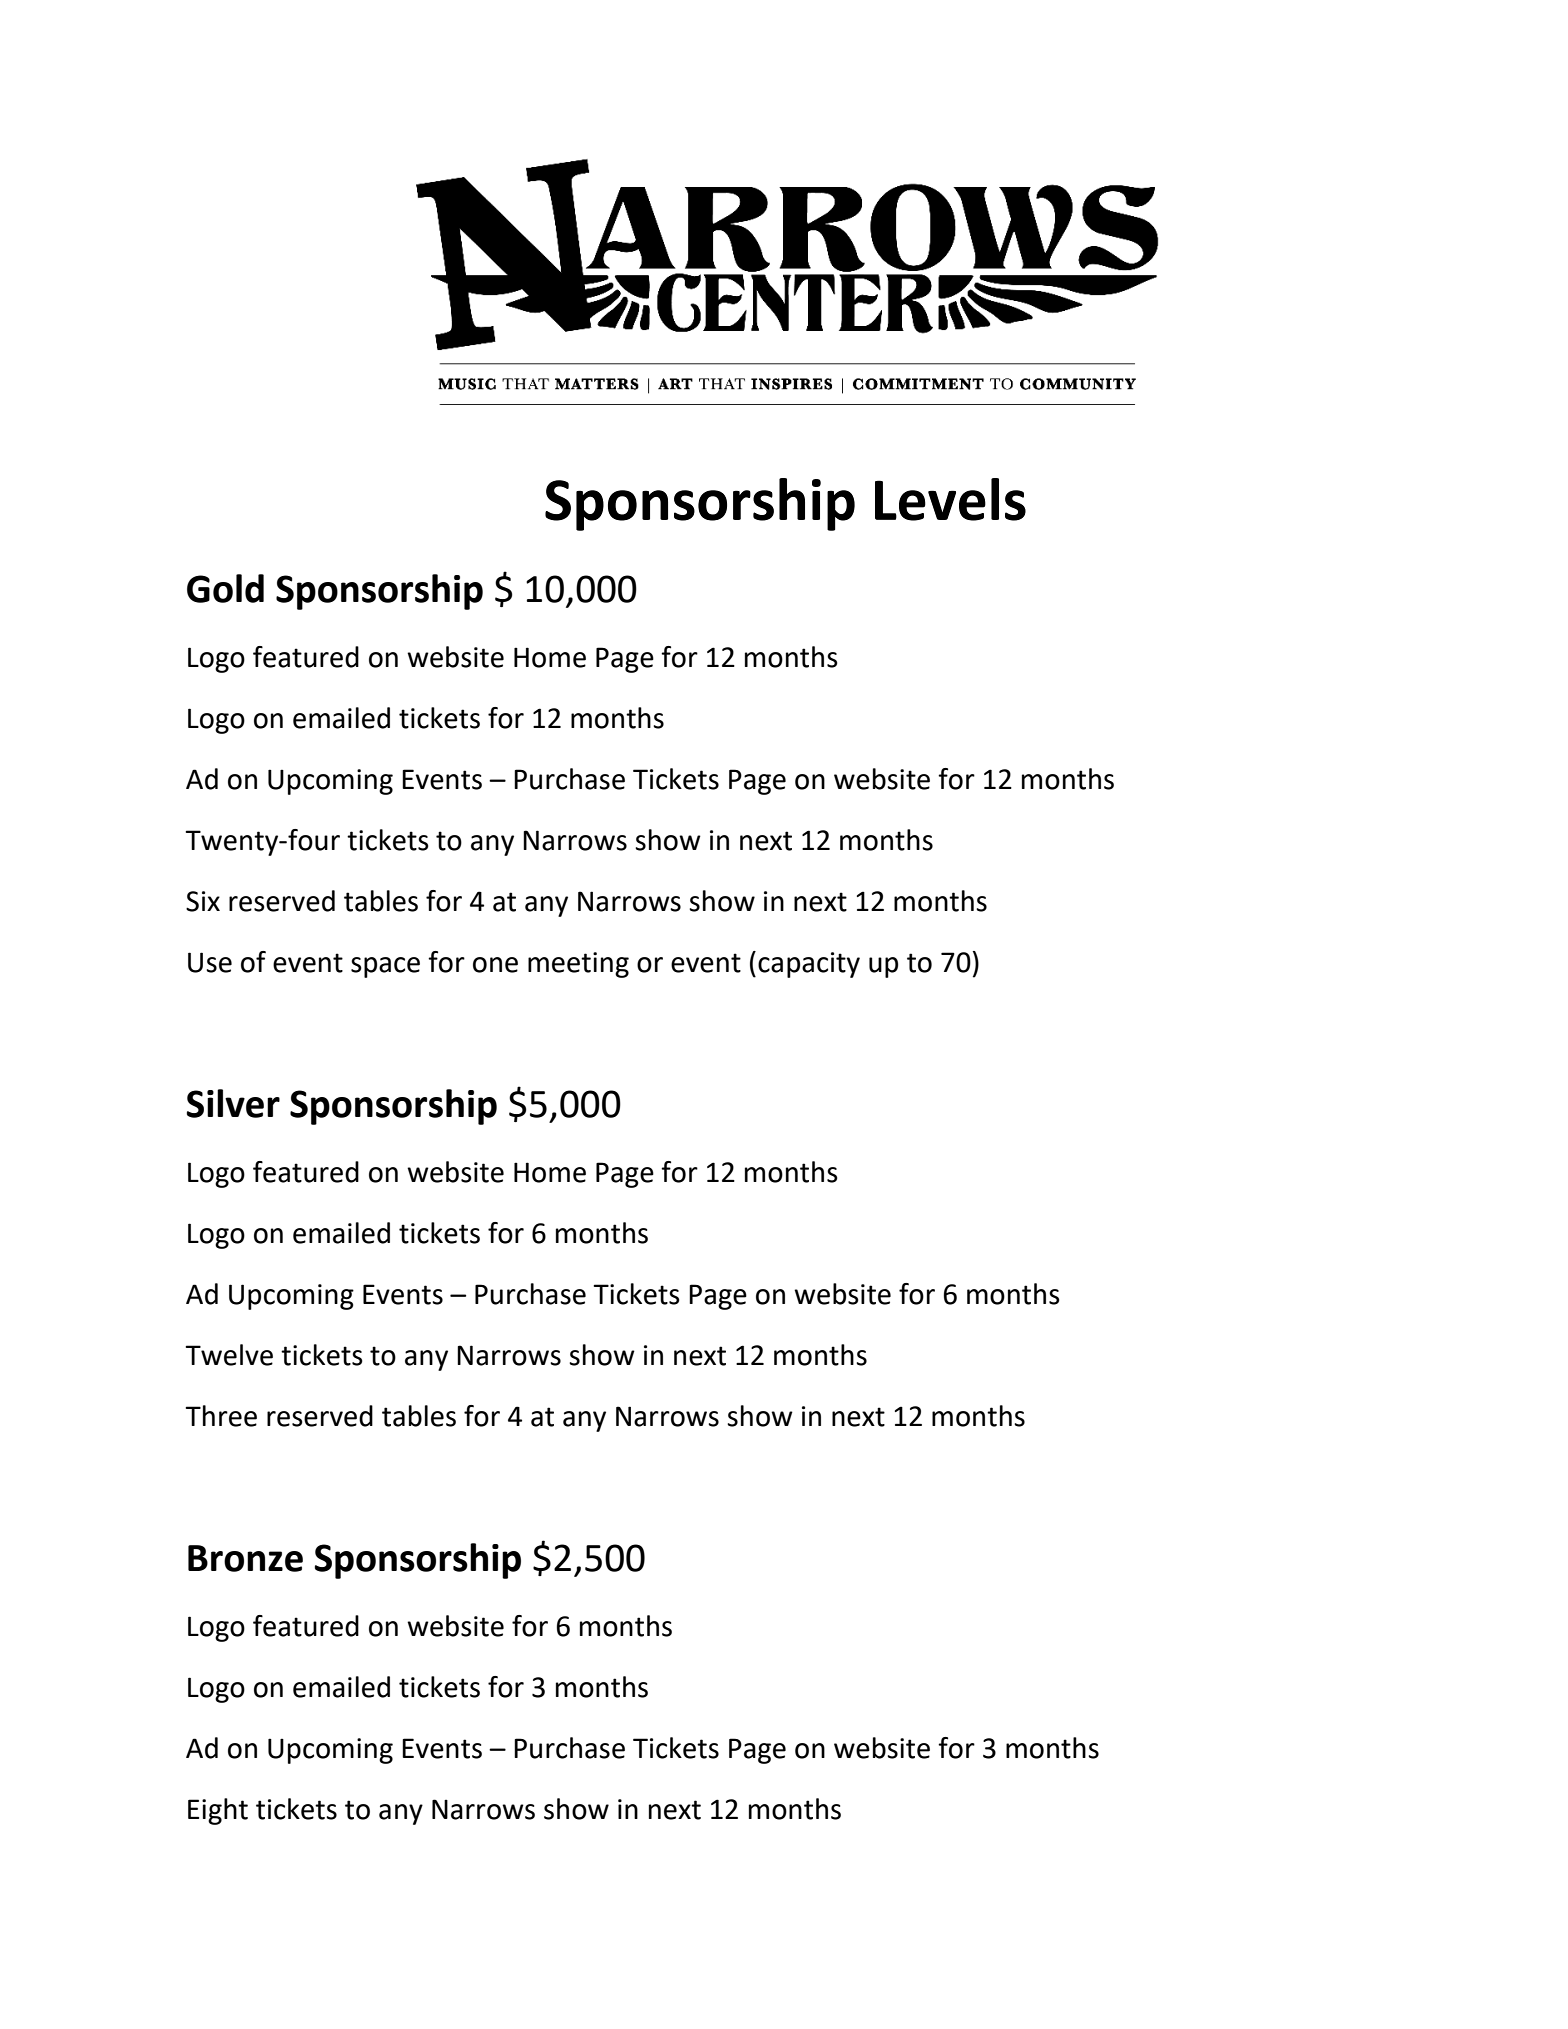  Describe the element at coordinates (578, 965) in the screenshot. I see `meeting` at that location.
